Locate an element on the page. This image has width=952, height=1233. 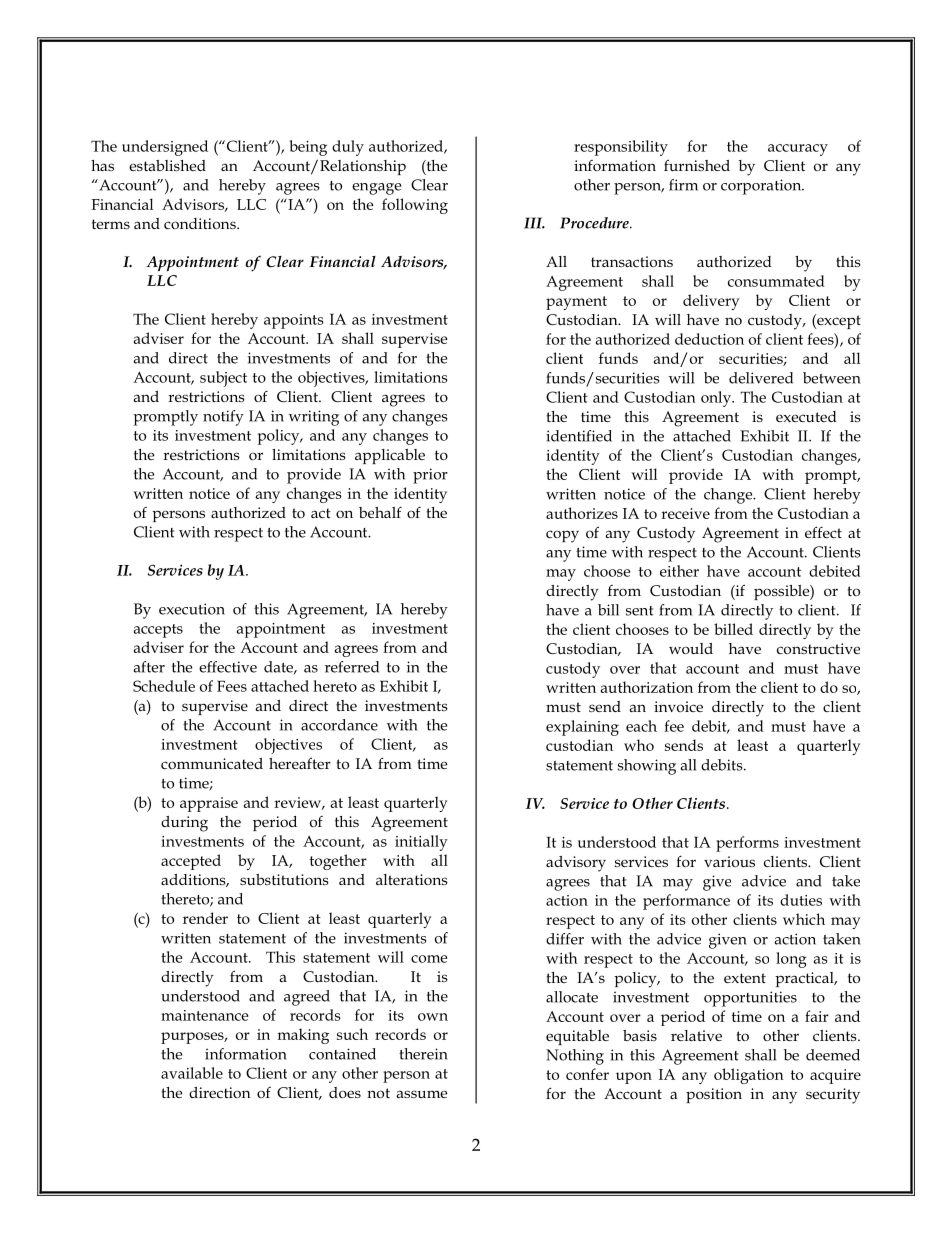
established is located at coordinates (167, 165).
